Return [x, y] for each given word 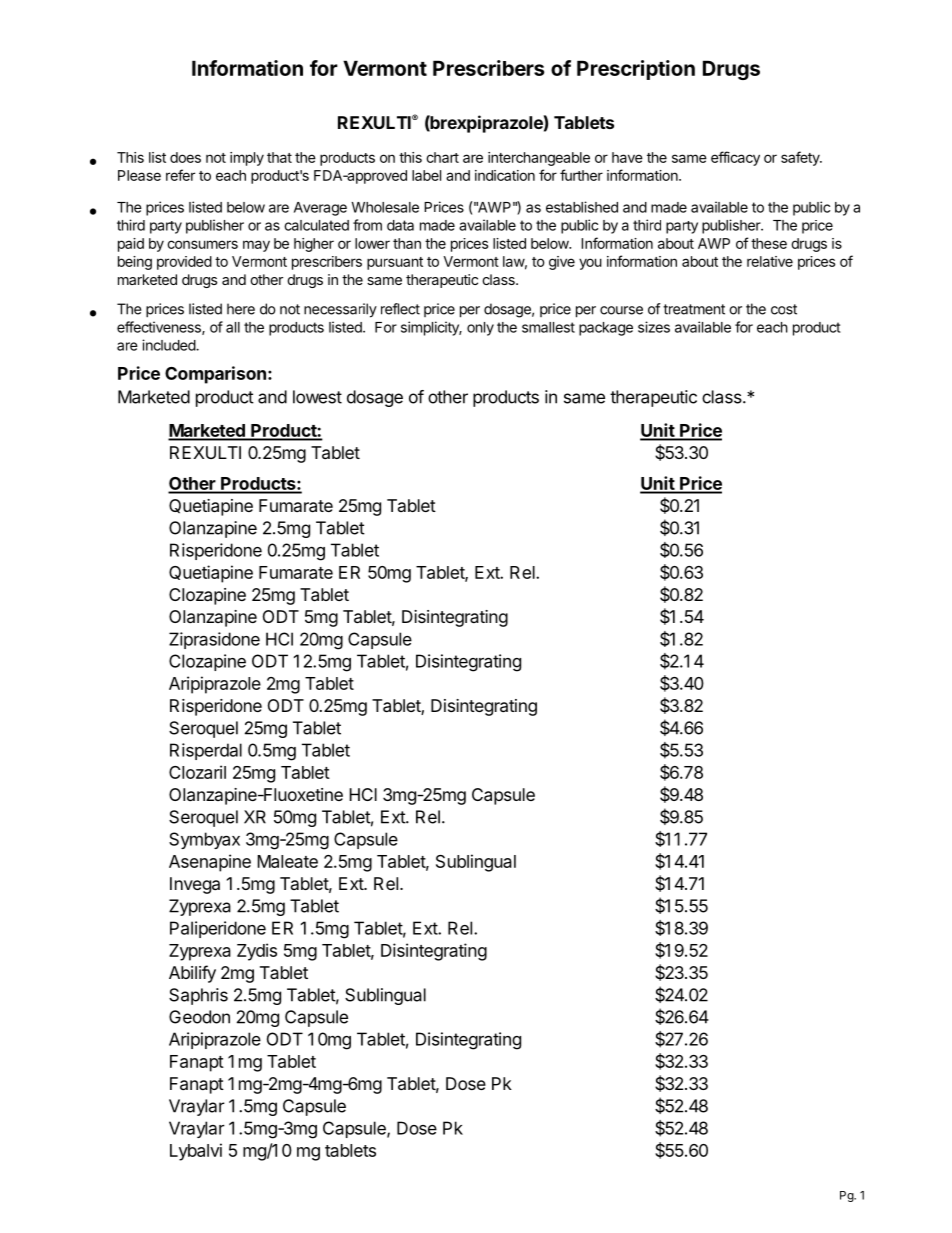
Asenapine [210, 863]
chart [442, 157]
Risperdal [206, 751]
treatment [694, 309]
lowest [317, 397]
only [480, 329]
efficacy [735, 158]
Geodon [199, 1017]
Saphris [198, 996]
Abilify [192, 974]
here [241, 309]
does [185, 157]
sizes [654, 327]
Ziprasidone [214, 640]
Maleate [287, 861]
